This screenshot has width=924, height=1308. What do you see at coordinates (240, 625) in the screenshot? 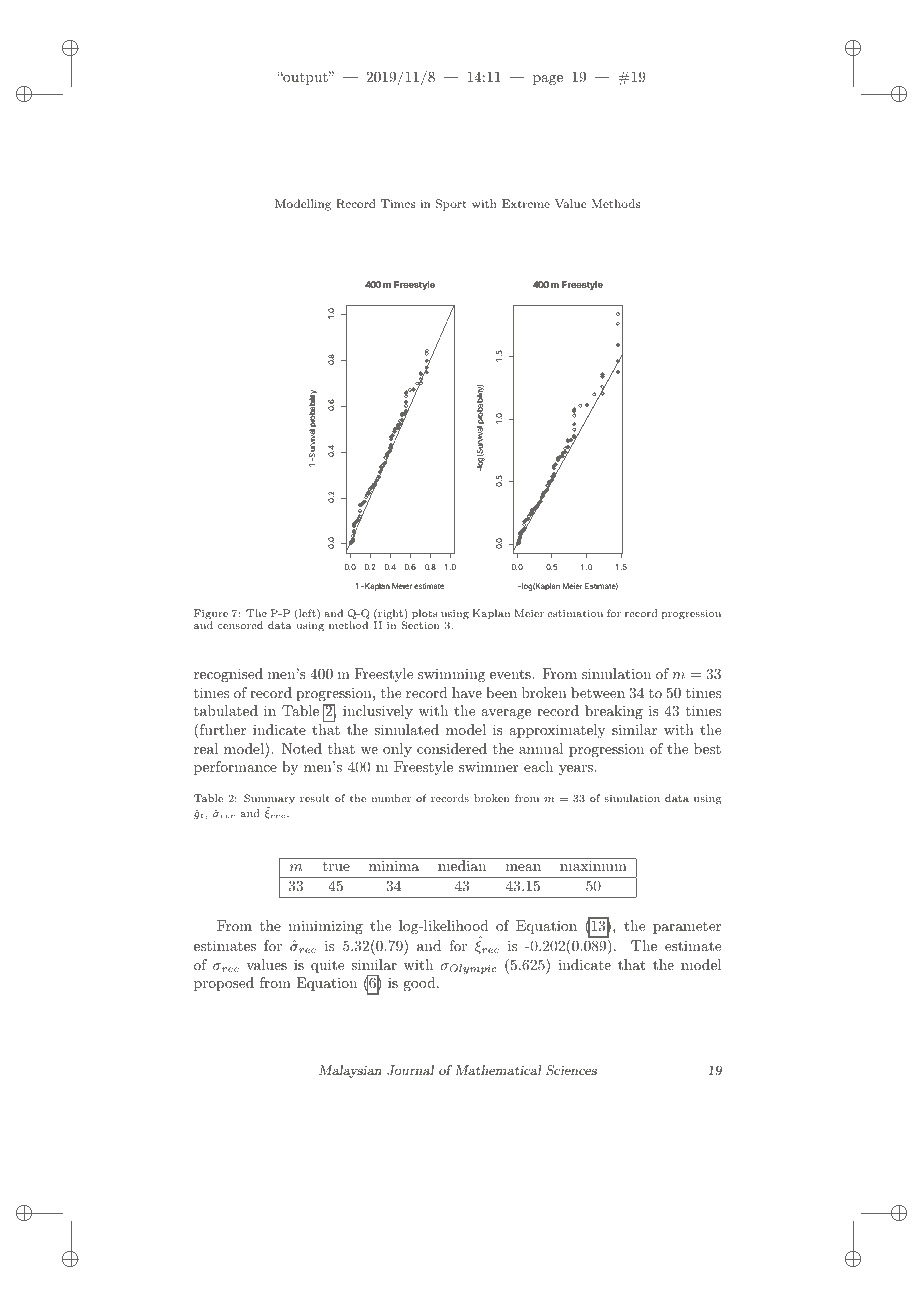
I see `censored` at bounding box center [240, 625].
